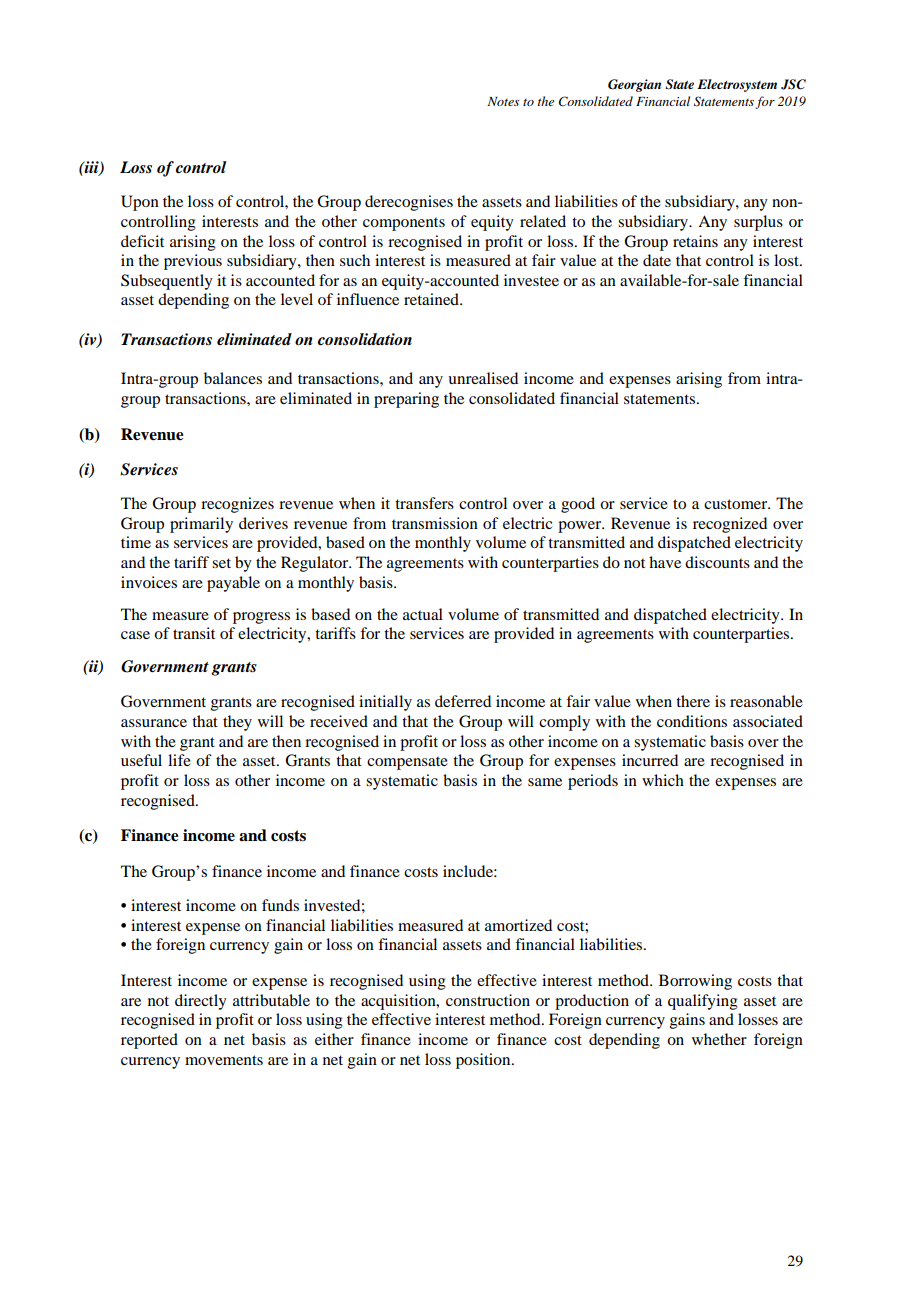  I want to click on which, so click(663, 780).
